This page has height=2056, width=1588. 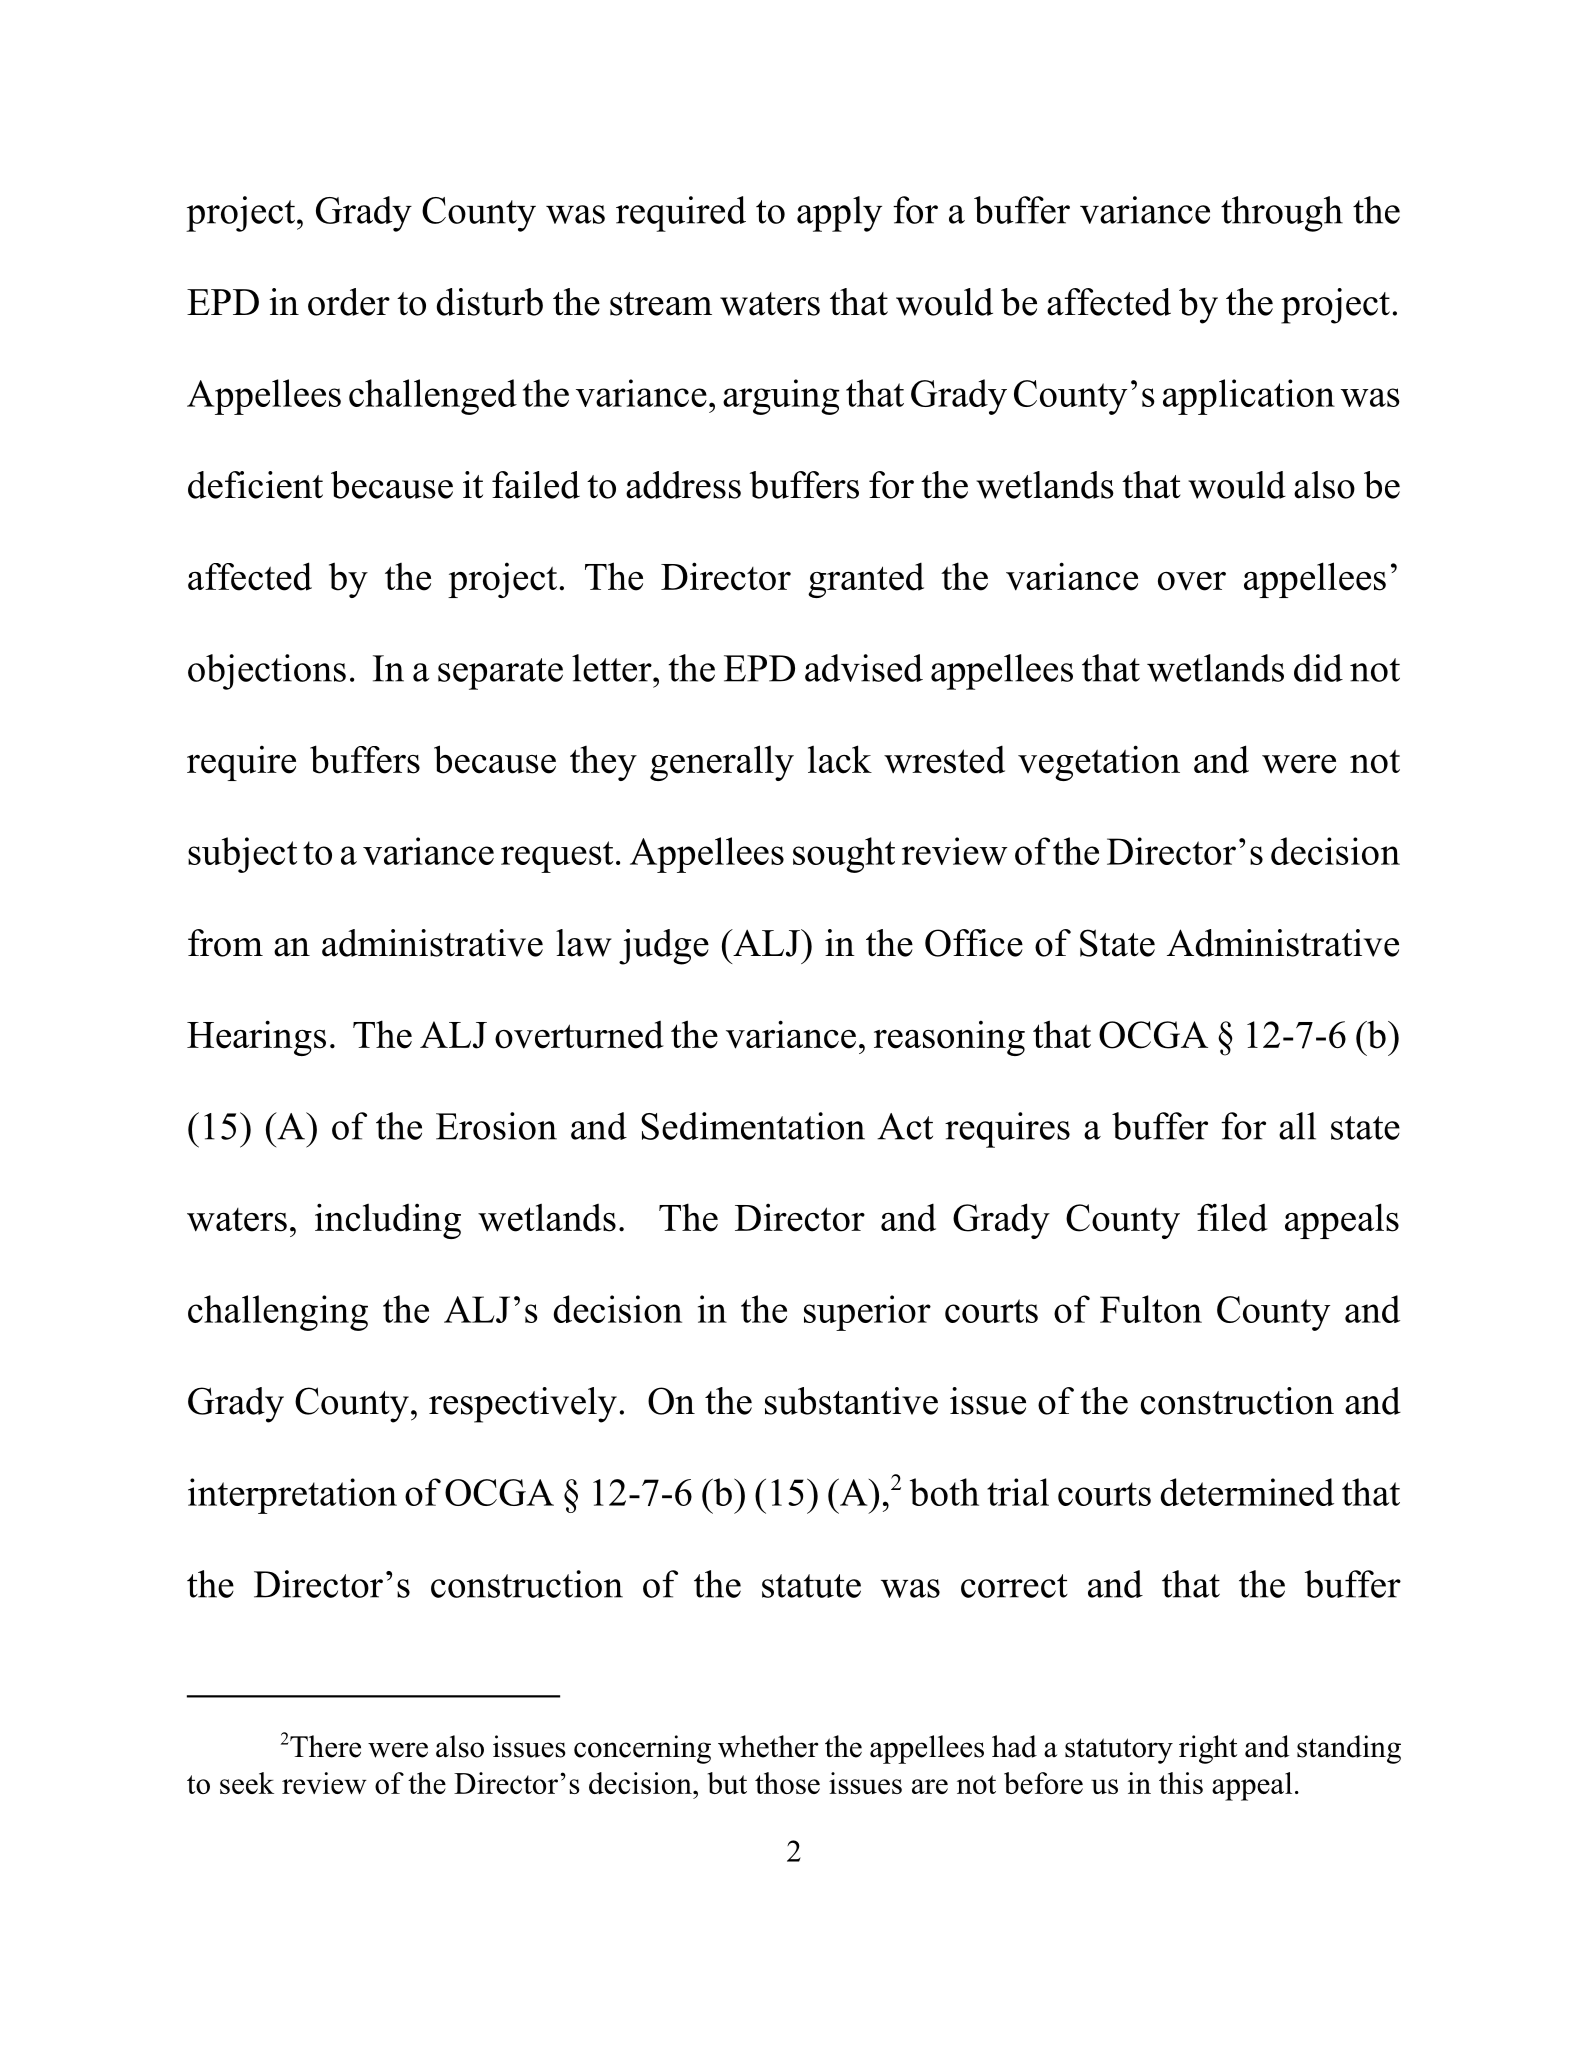 I want to click on objections, so click(x=267, y=672).
